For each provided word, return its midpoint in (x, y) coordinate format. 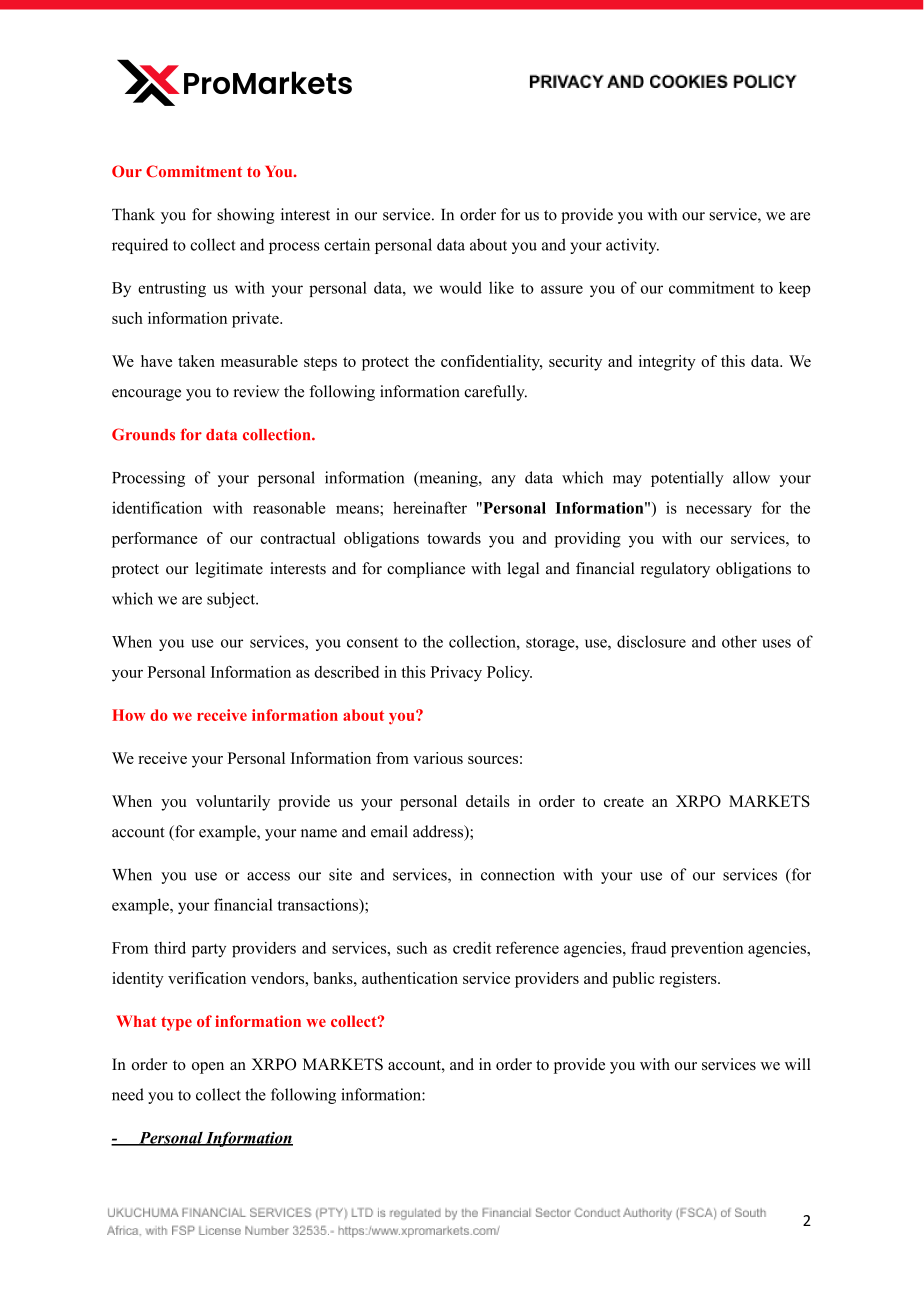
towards (454, 538)
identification (157, 507)
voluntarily (233, 803)
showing (245, 216)
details (488, 801)
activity (632, 246)
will (798, 1064)
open (208, 1068)
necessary (719, 511)
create (624, 802)
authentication (410, 978)
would (461, 287)
